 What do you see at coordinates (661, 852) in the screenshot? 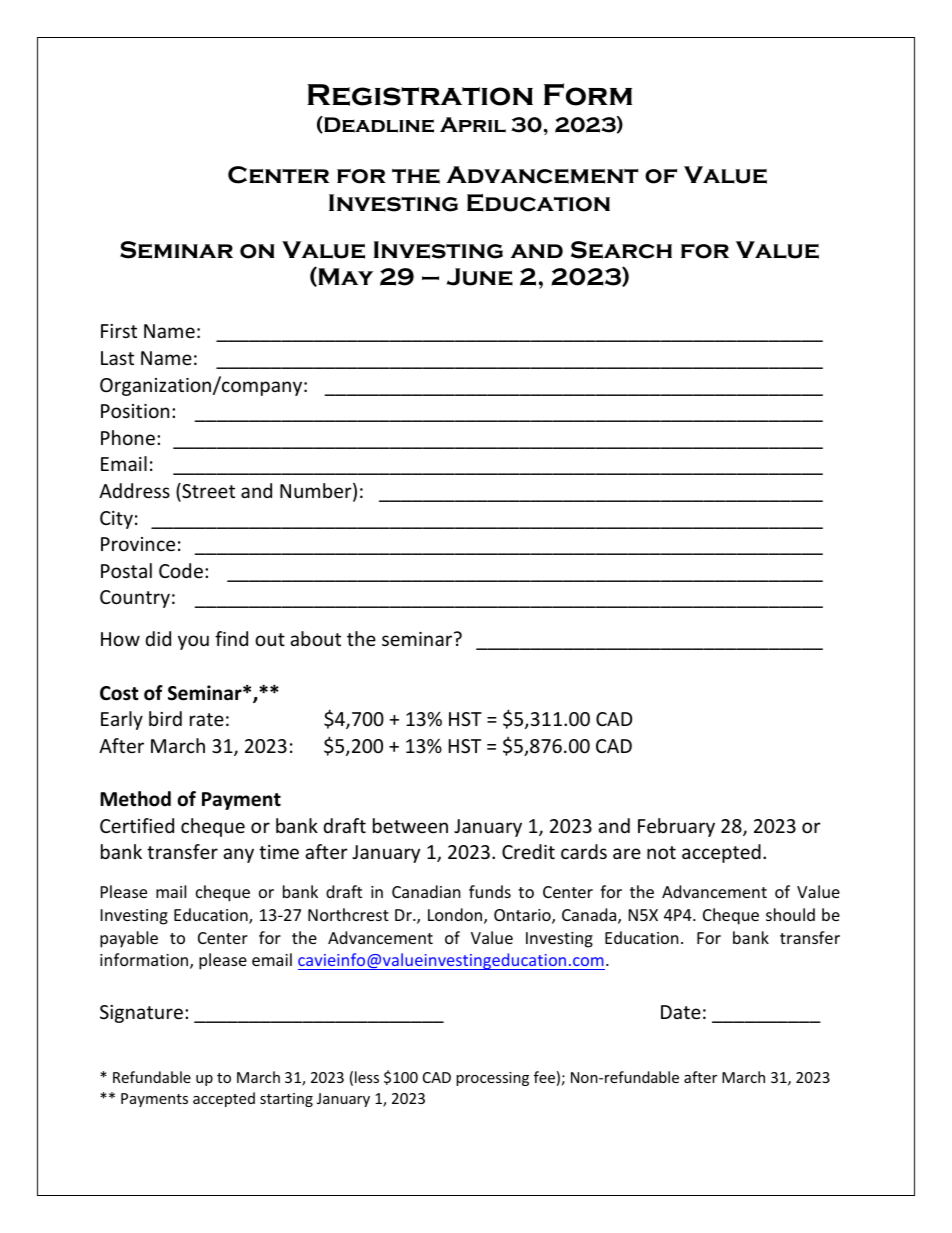
I see `not` at bounding box center [661, 852].
